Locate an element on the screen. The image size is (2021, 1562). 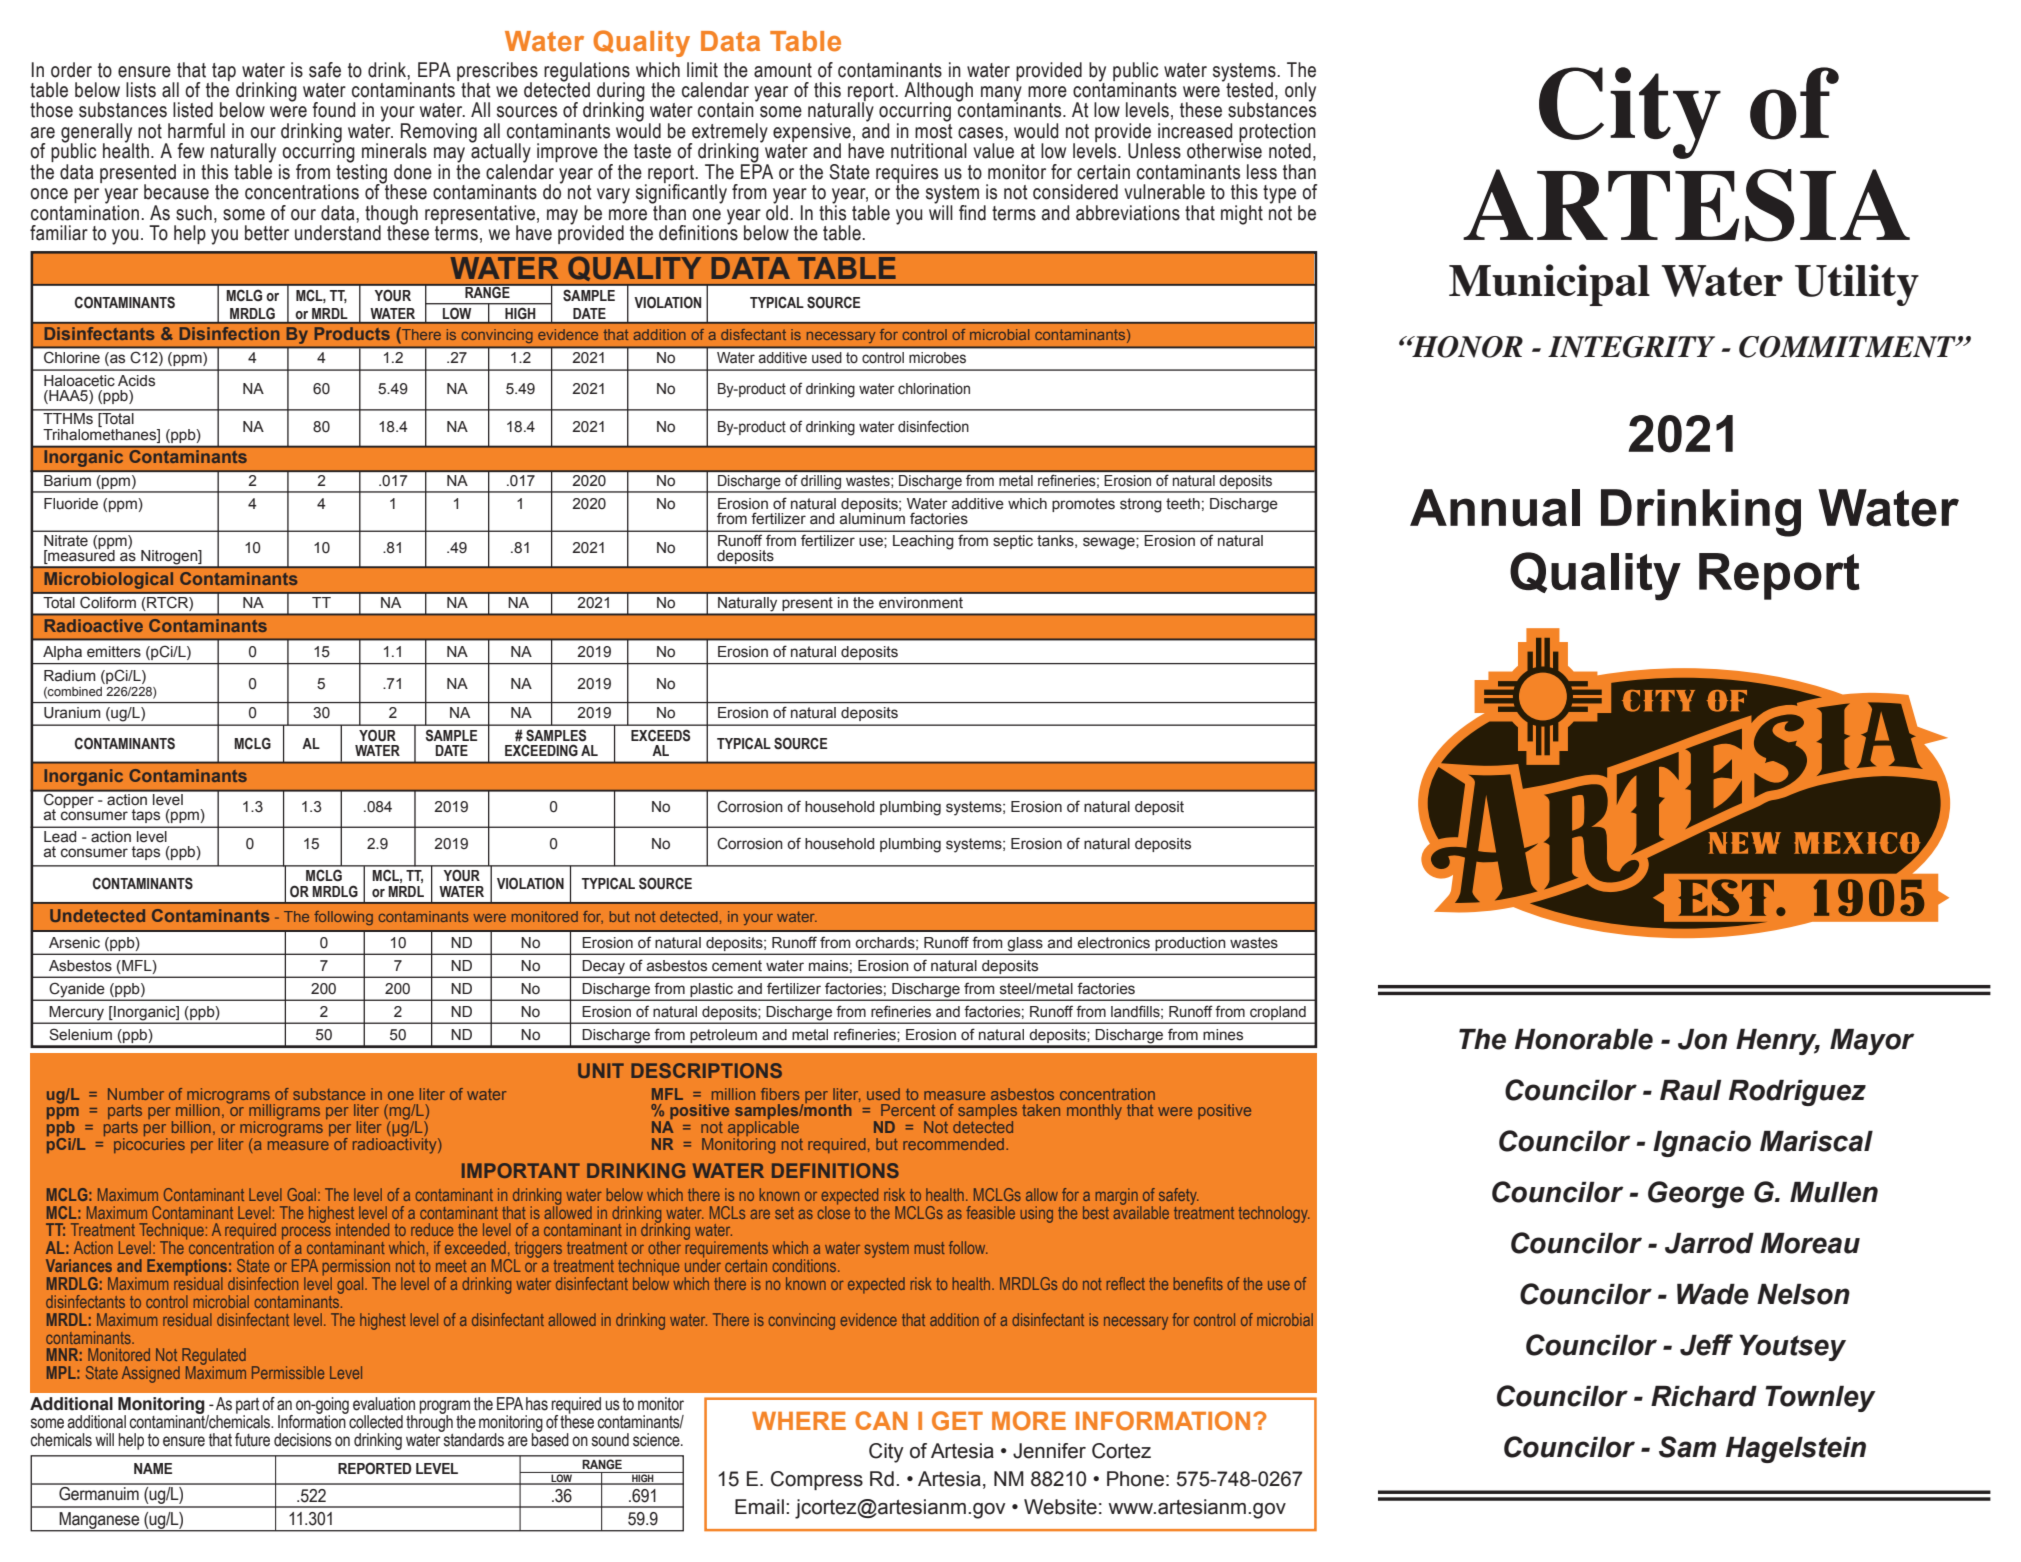
found is located at coordinates (333, 110).
